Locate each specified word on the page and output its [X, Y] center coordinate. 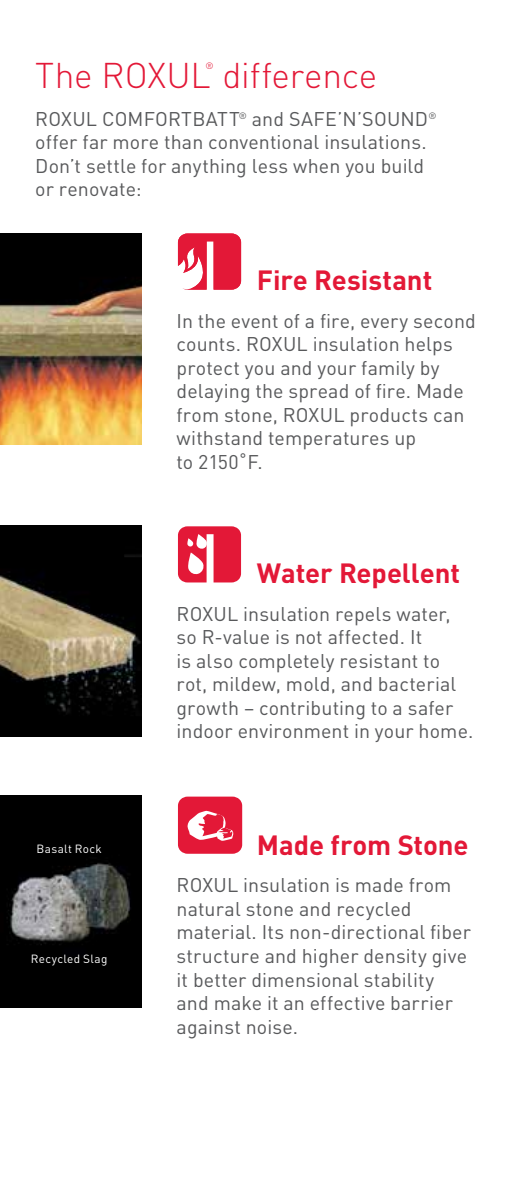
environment [293, 731]
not [309, 637]
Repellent [400, 575]
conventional [264, 142]
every [384, 325]
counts [206, 344]
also [214, 661]
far [95, 142]
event [255, 321]
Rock [88, 848]
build [402, 166]
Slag [95, 960]
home [443, 731]
